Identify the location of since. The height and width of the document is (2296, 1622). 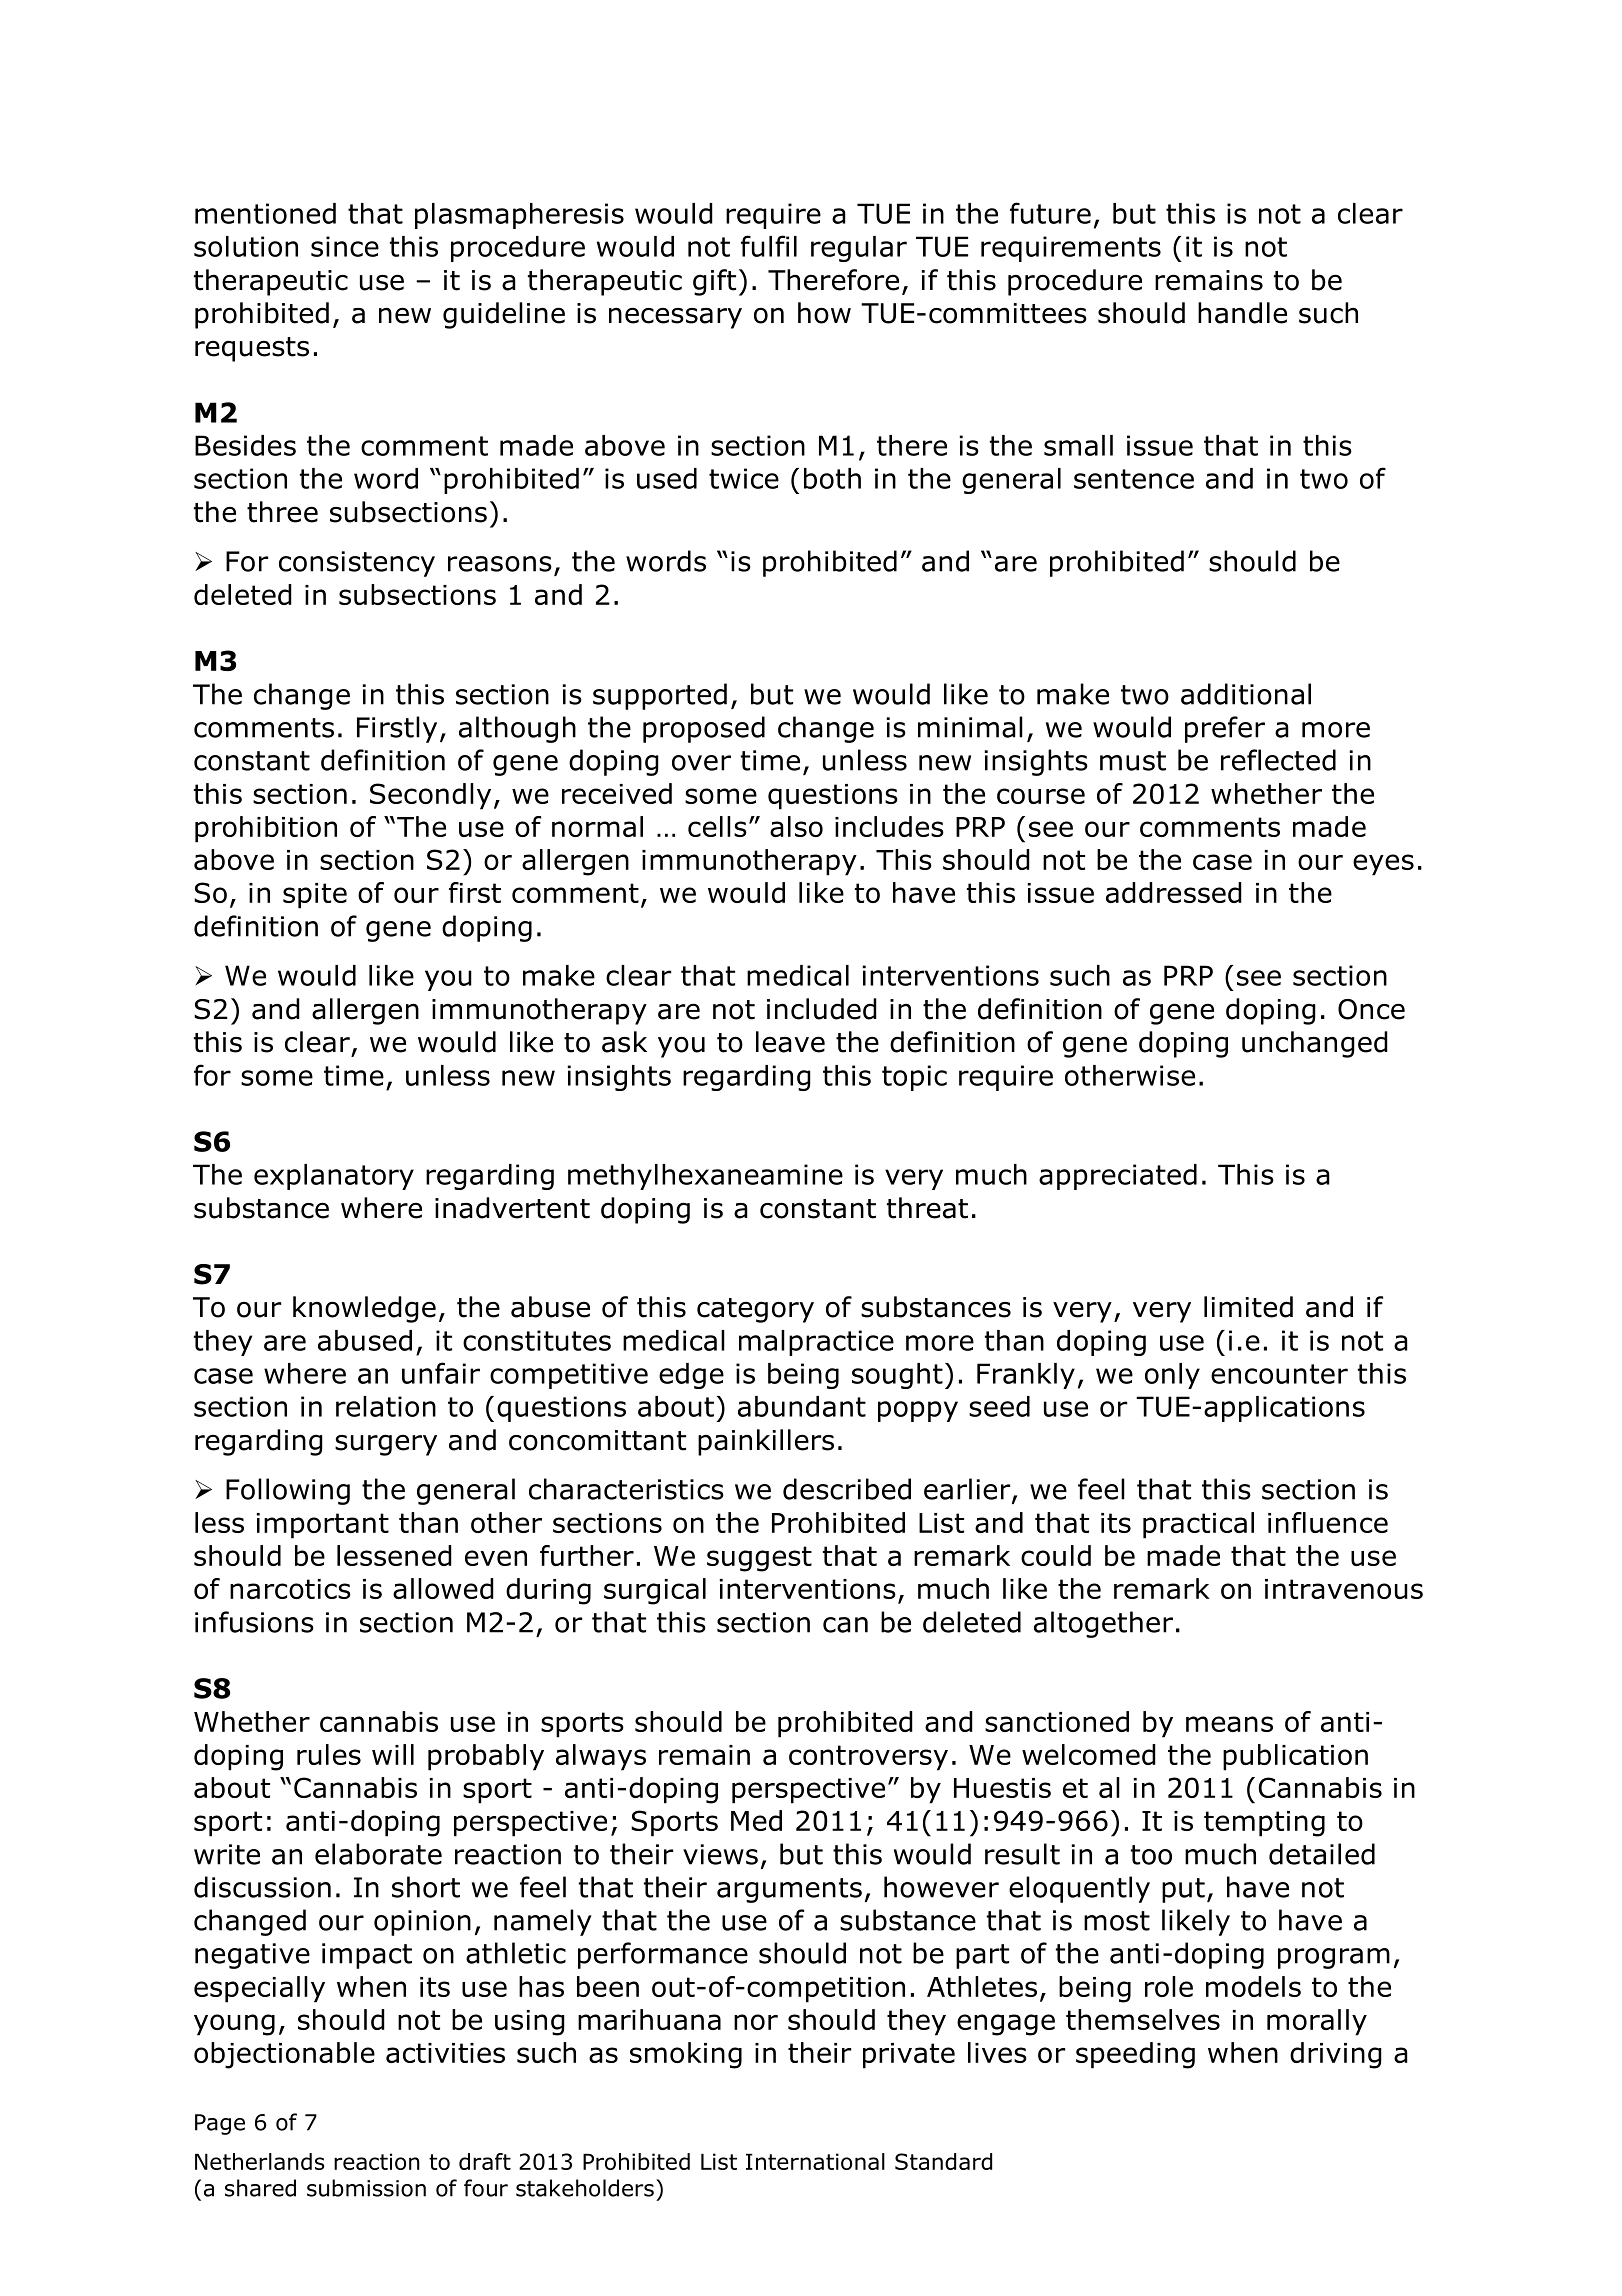
(345, 246).
